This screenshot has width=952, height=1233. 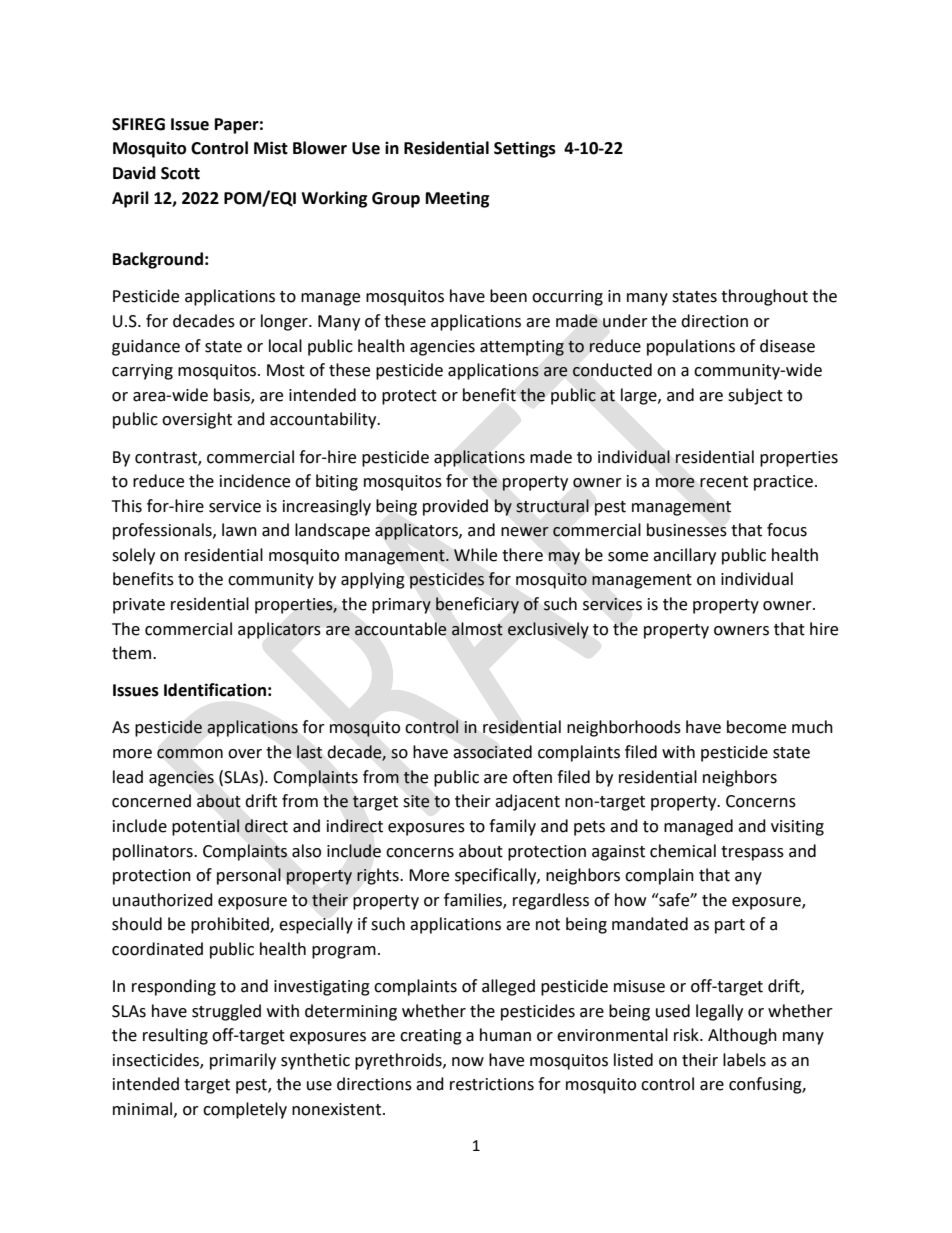 I want to click on provided, so click(x=455, y=507).
